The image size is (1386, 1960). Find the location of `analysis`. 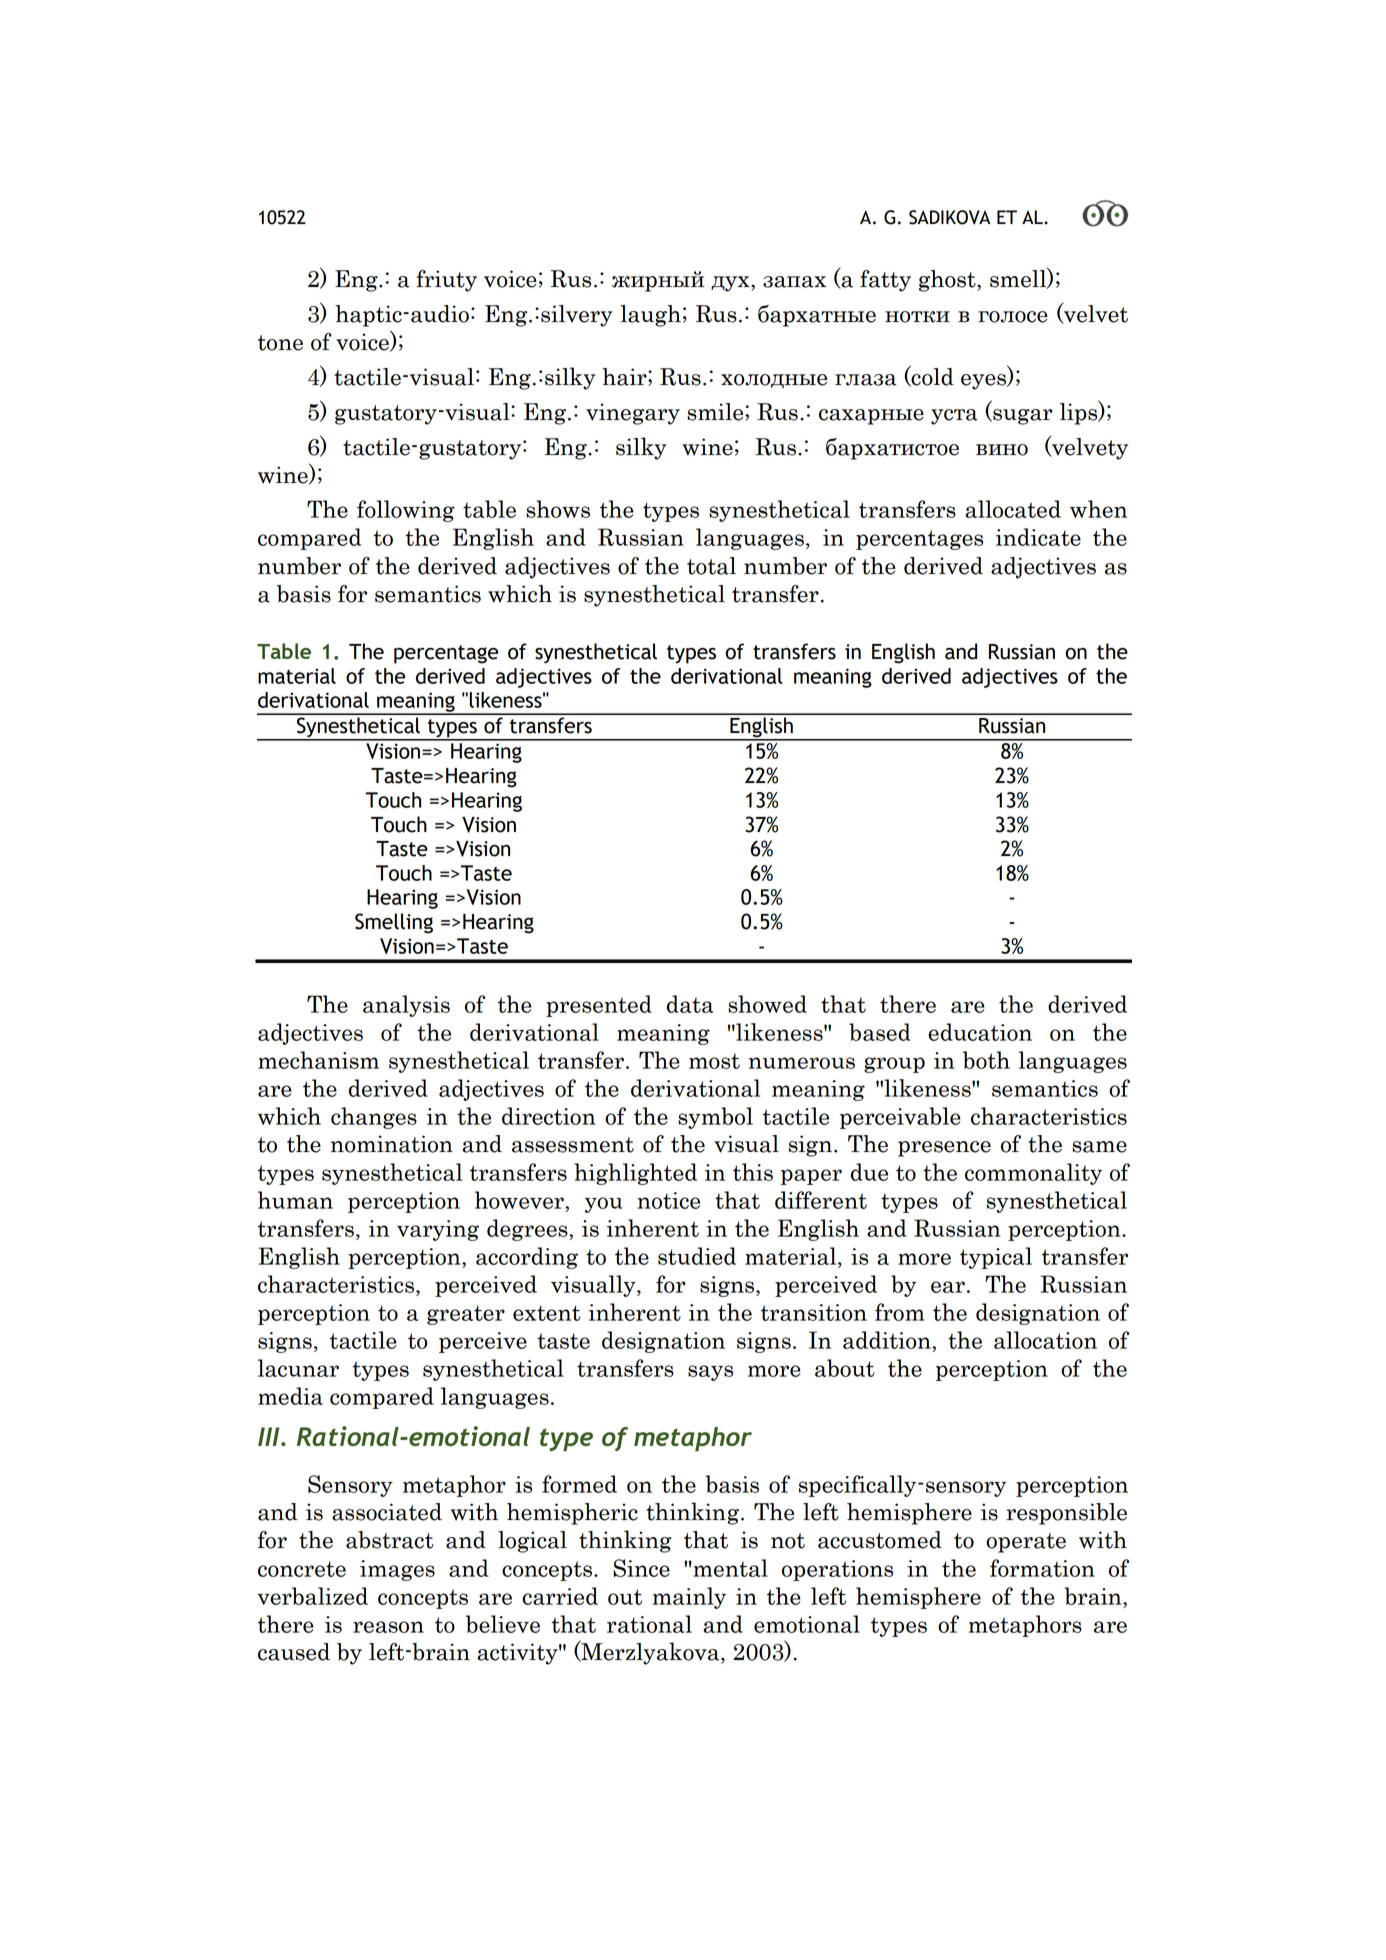

analysis is located at coordinates (406, 1006).
